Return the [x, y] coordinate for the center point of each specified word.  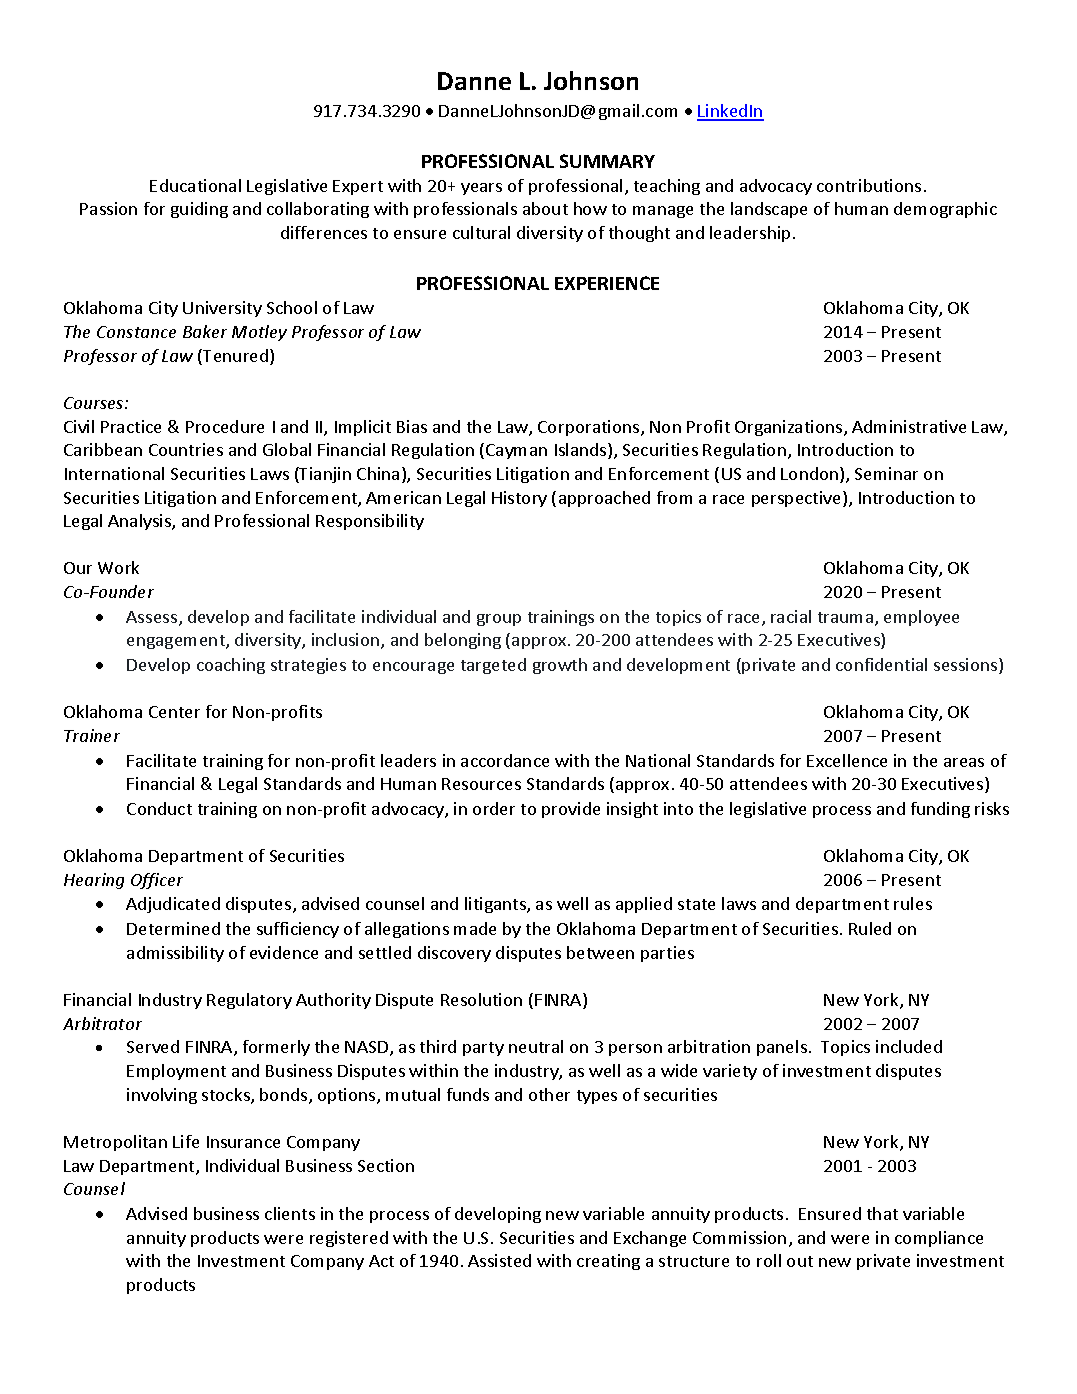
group [499, 620]
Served [153, 1046]
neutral [536, 1046]
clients [290, 1213]
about [545, 208]
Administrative [909, 426]
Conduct [159, 808]
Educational [195, 185]
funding [940, 810]
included [909, 1046]
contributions [869, 185]
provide [571, 810]
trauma [847, 619]
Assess [153, 618]
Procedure [225, 426]
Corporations [590, 428]
